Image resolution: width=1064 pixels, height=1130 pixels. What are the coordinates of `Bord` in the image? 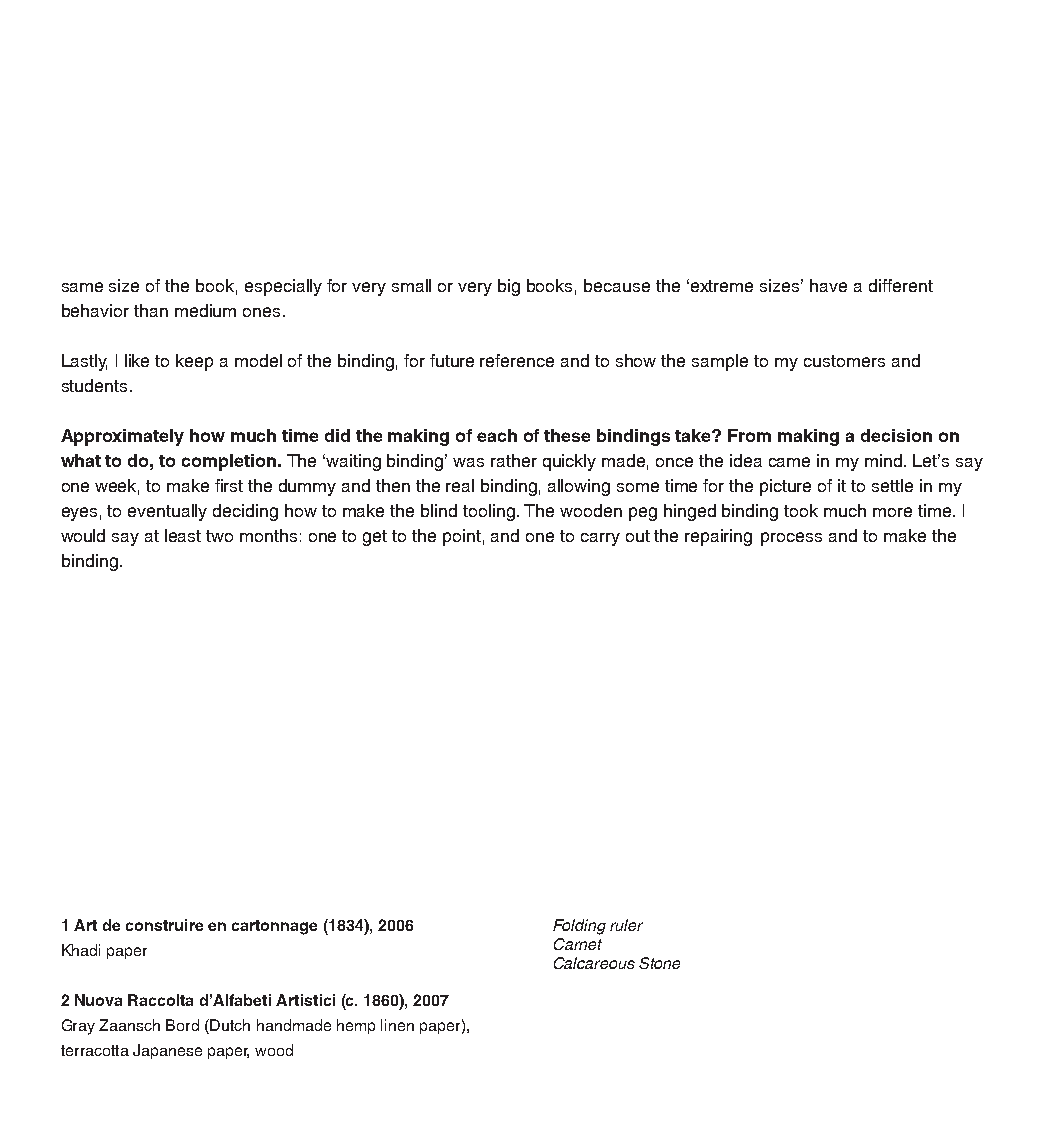 It's located at (182, 1025).
